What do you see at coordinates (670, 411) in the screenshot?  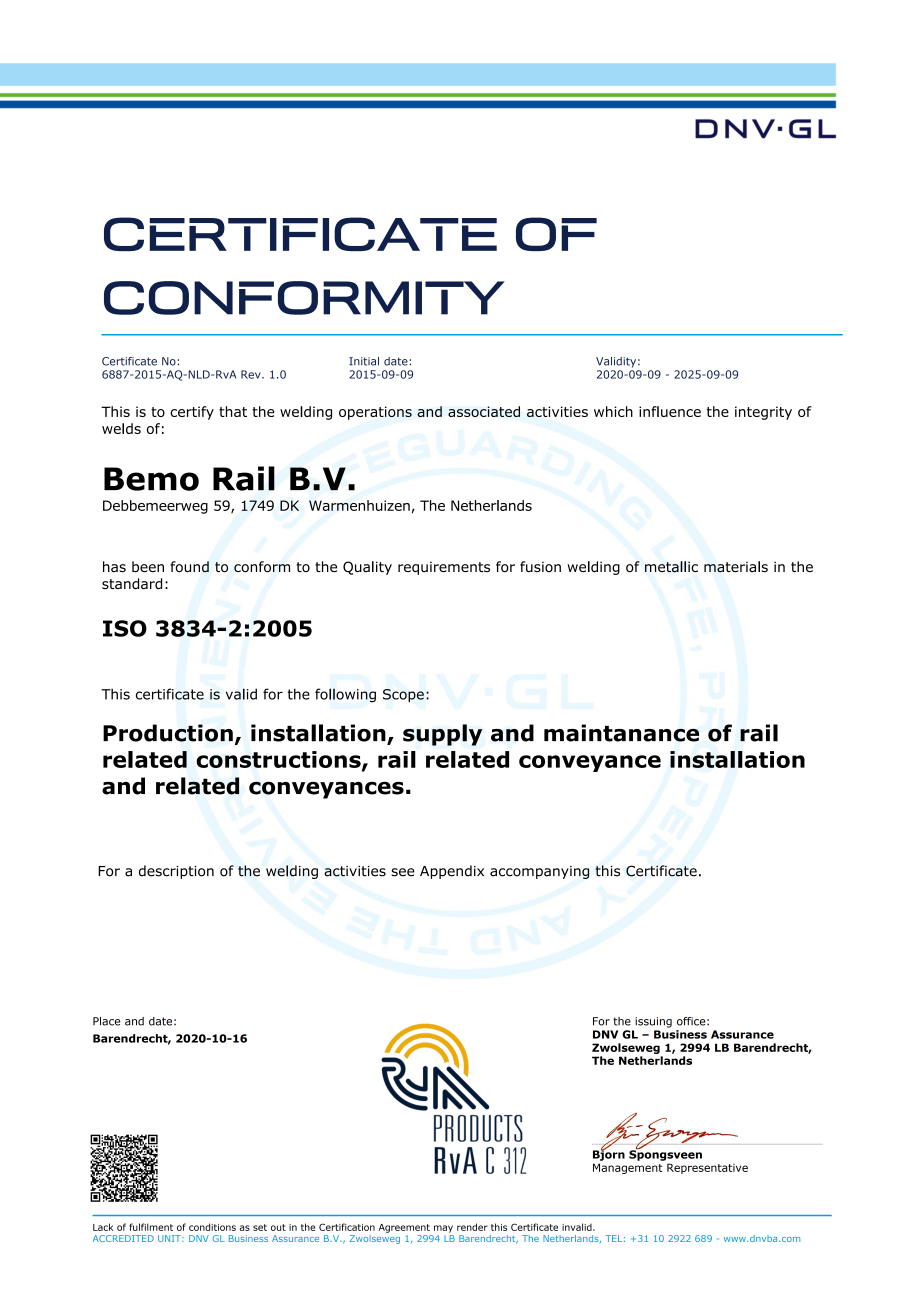 I see `influence` at bounding box center [670, 411].
